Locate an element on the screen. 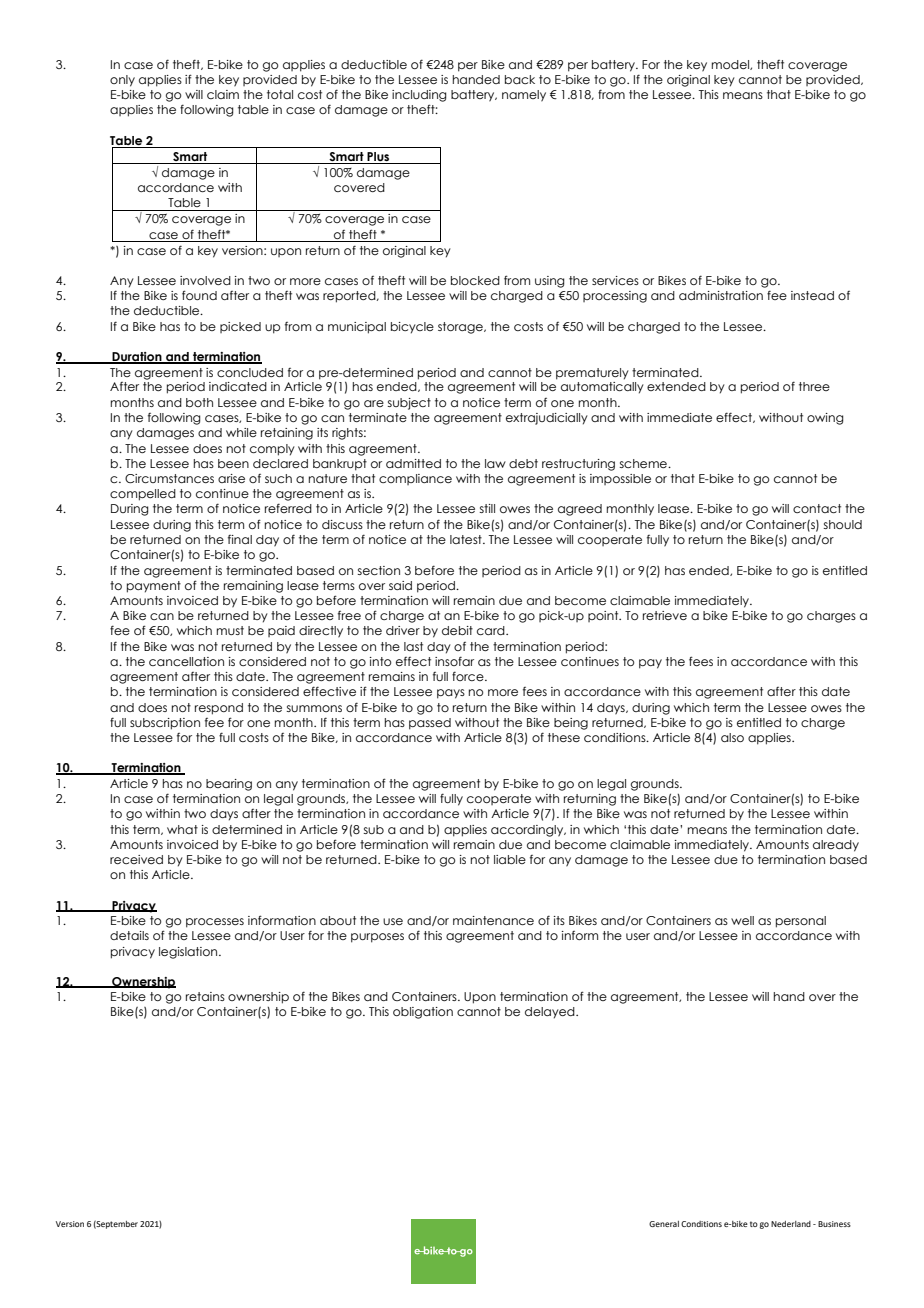 The image size is (924, 1308). General is located at coordinates (664, 1224).
